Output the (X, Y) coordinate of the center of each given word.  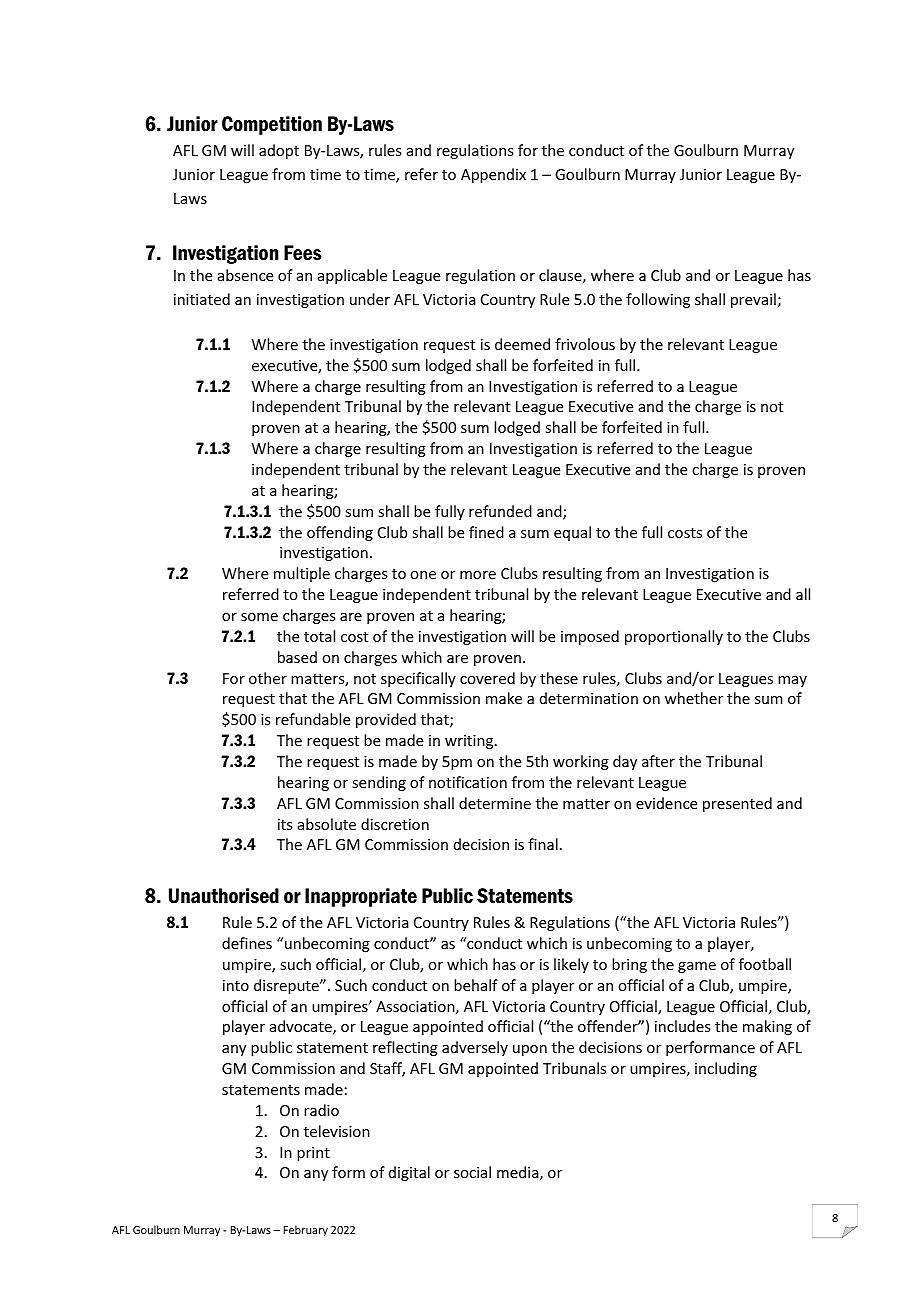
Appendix (493, 175)
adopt (279, 151)
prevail (753, 300)
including (726, 1069)
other (268, 678)
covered (487, 678)
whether (694, 698)
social (472, 1172)
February (306, 1230)
